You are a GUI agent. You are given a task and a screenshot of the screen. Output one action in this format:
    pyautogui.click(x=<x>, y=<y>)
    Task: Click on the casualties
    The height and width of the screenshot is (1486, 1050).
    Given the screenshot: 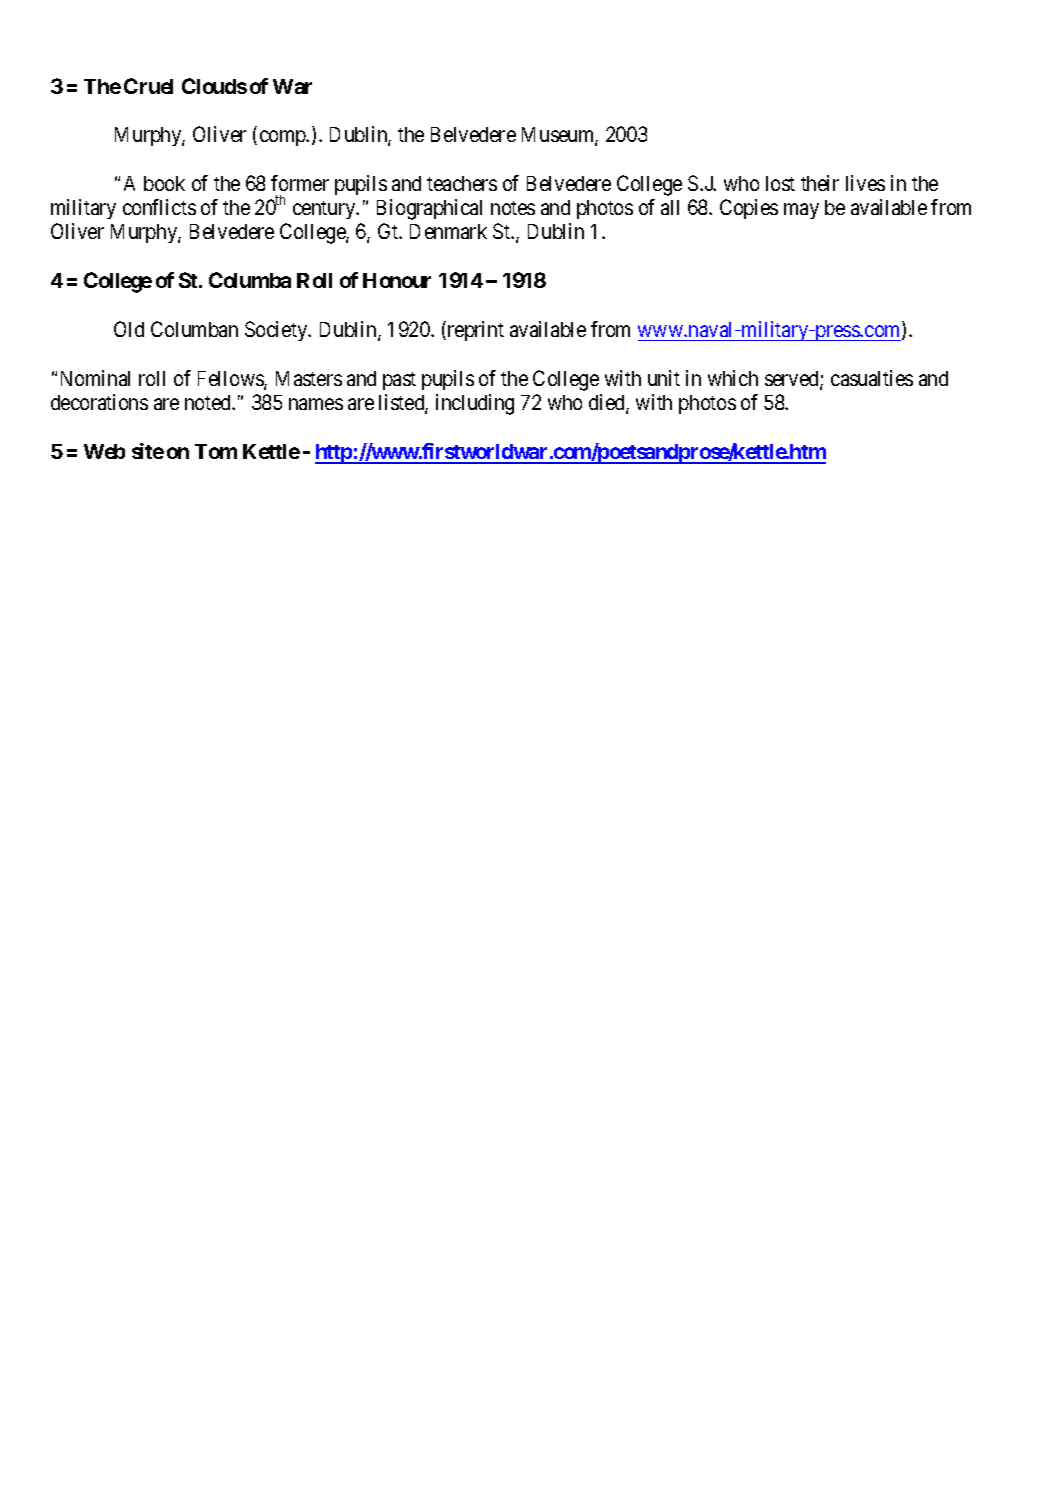 What is the action you would take?
    pyautogui.click(x=872, y=378)
